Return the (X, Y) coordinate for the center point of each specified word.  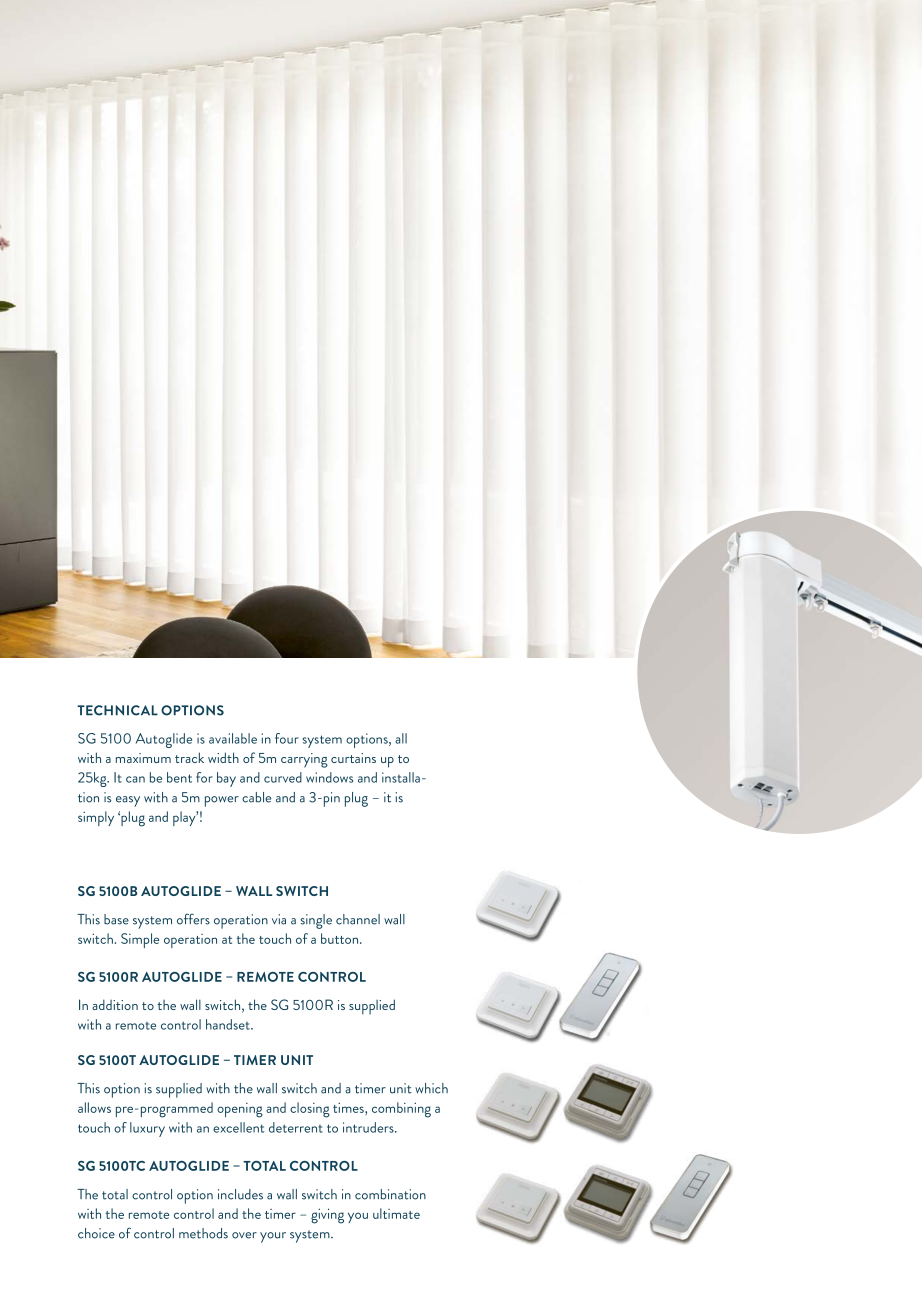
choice (96, 1233)
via (279, 919)
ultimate (396, 1213)
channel (358, 919)
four (287, 738)
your (273, 1237)
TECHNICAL (117, 710)
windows (329, 777)
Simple (140, 940)
